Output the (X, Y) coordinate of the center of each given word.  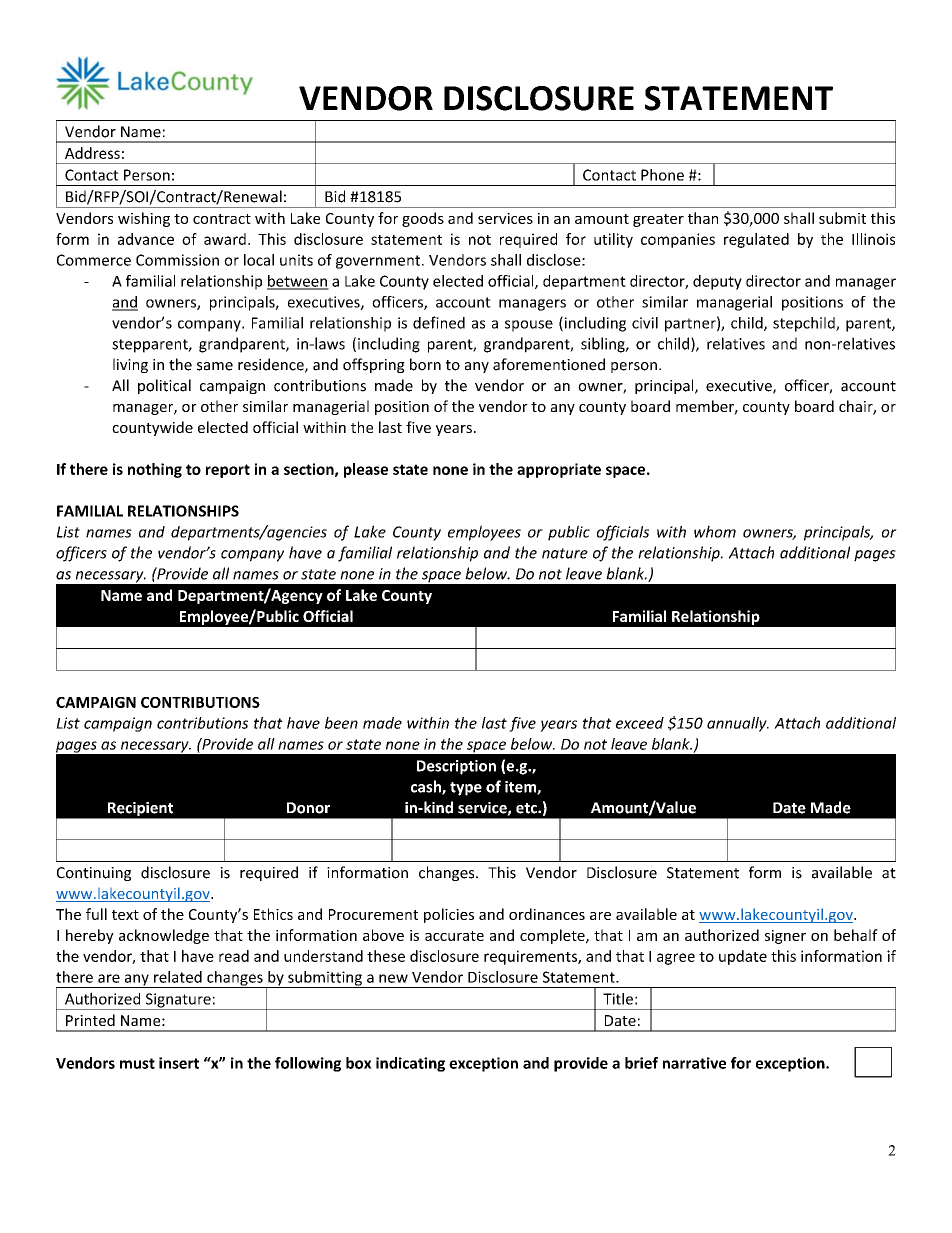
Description (456, 767)
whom (715, 531)
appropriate (559, 470)
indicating (410, 1064)
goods (423, 219)
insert (179, 1063)
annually (738, 724)
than (703, 218)
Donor (308, 808)
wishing (144, 219)
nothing (155, 470)
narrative (694, 1063)
